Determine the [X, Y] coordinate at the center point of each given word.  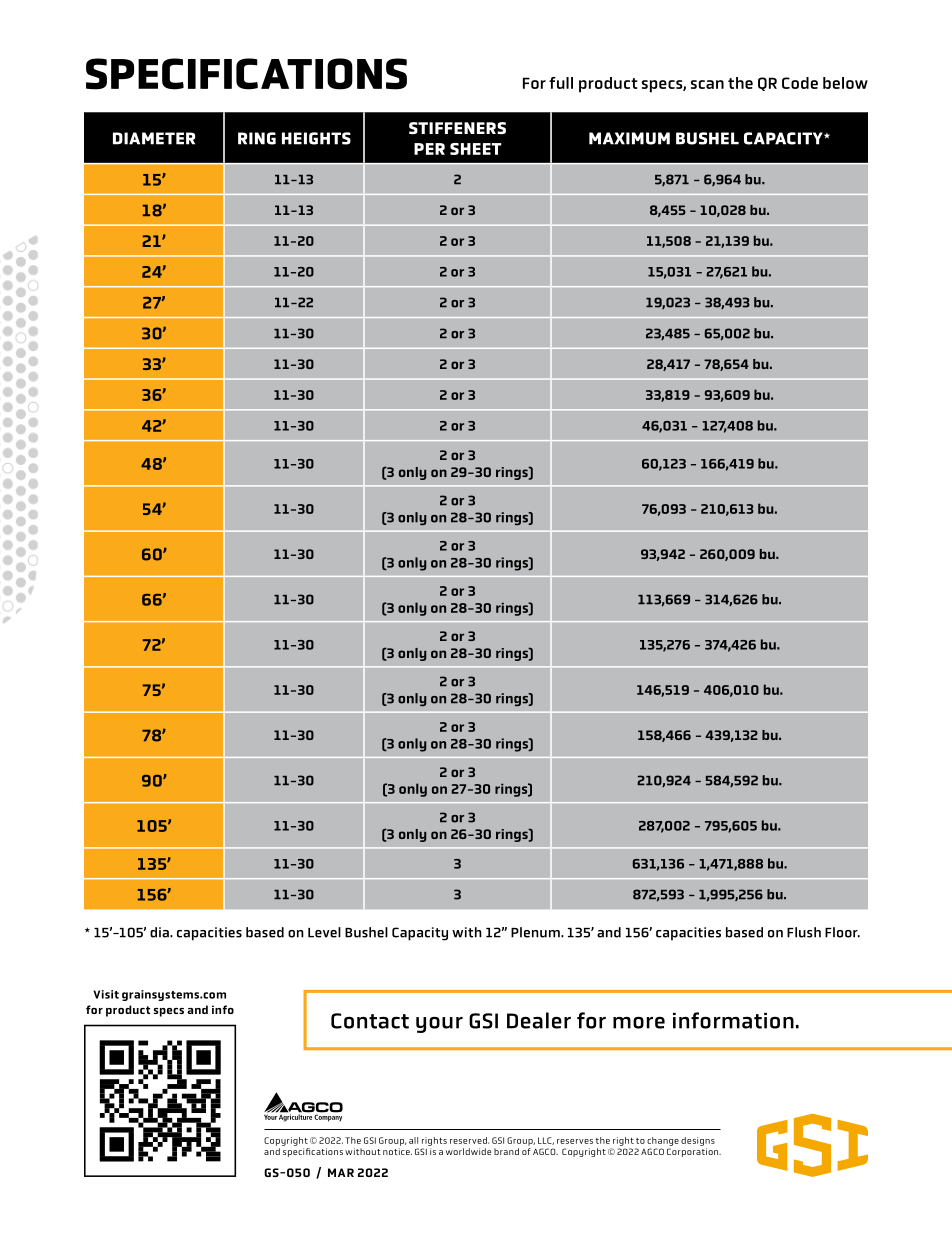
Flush [804, 932]
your [439, 1024]
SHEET [476, 149]
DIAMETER [154, 138]
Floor [842, 932]
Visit [106, 994]
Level [324, 932]
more [639, 1022]
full [561, 83]
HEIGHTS [316, 138]
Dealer [539, 1020]
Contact [370, 1021]
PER [429, 149]
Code [800, 83]
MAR [341, 1172]
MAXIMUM [629, 138]
